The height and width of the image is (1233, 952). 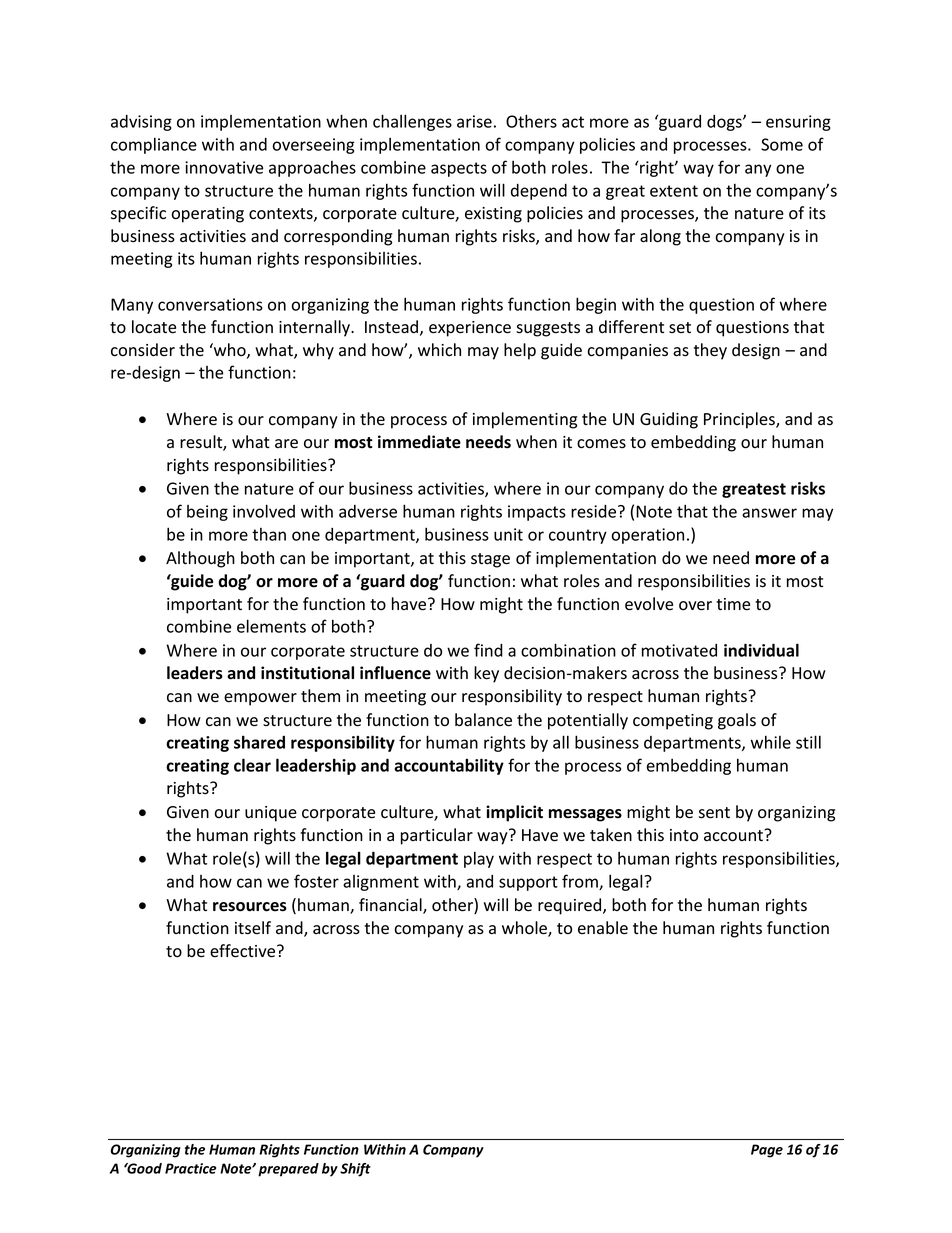 What do you see at coordinates (725, 123) in the image?
I see `dogs` at bounding box center [725, 123].
